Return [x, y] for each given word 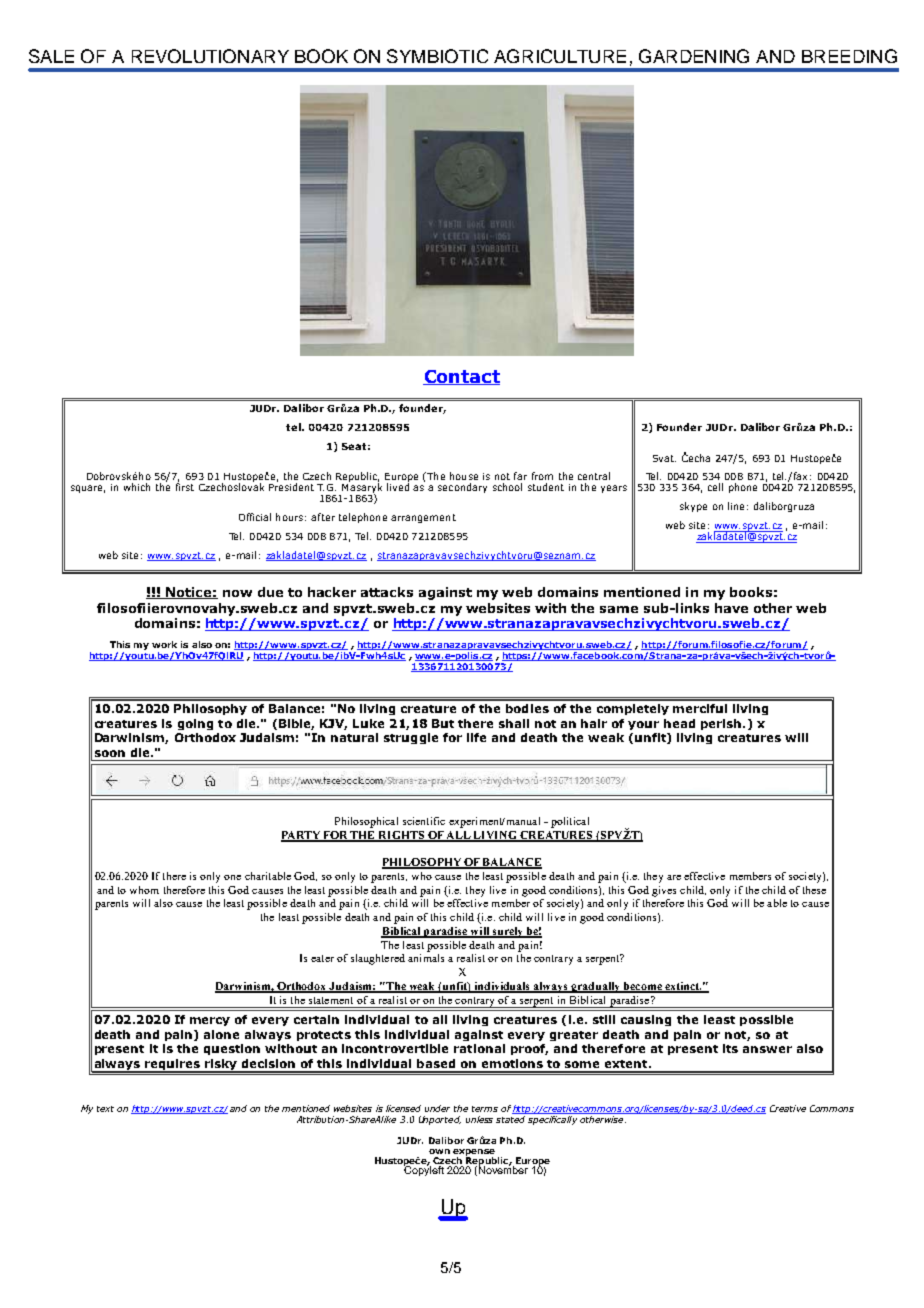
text [105, 1109]
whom [144, 890]
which [137, 487]
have [731, 608]
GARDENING [694, 56]
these [814, 890]
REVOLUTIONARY [210, 56]
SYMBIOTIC [437, 56]
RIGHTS [402, 836]
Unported [440, 1120]
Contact [461, 377]
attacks [387, 592]
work [164, 644]
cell [715, 487]
